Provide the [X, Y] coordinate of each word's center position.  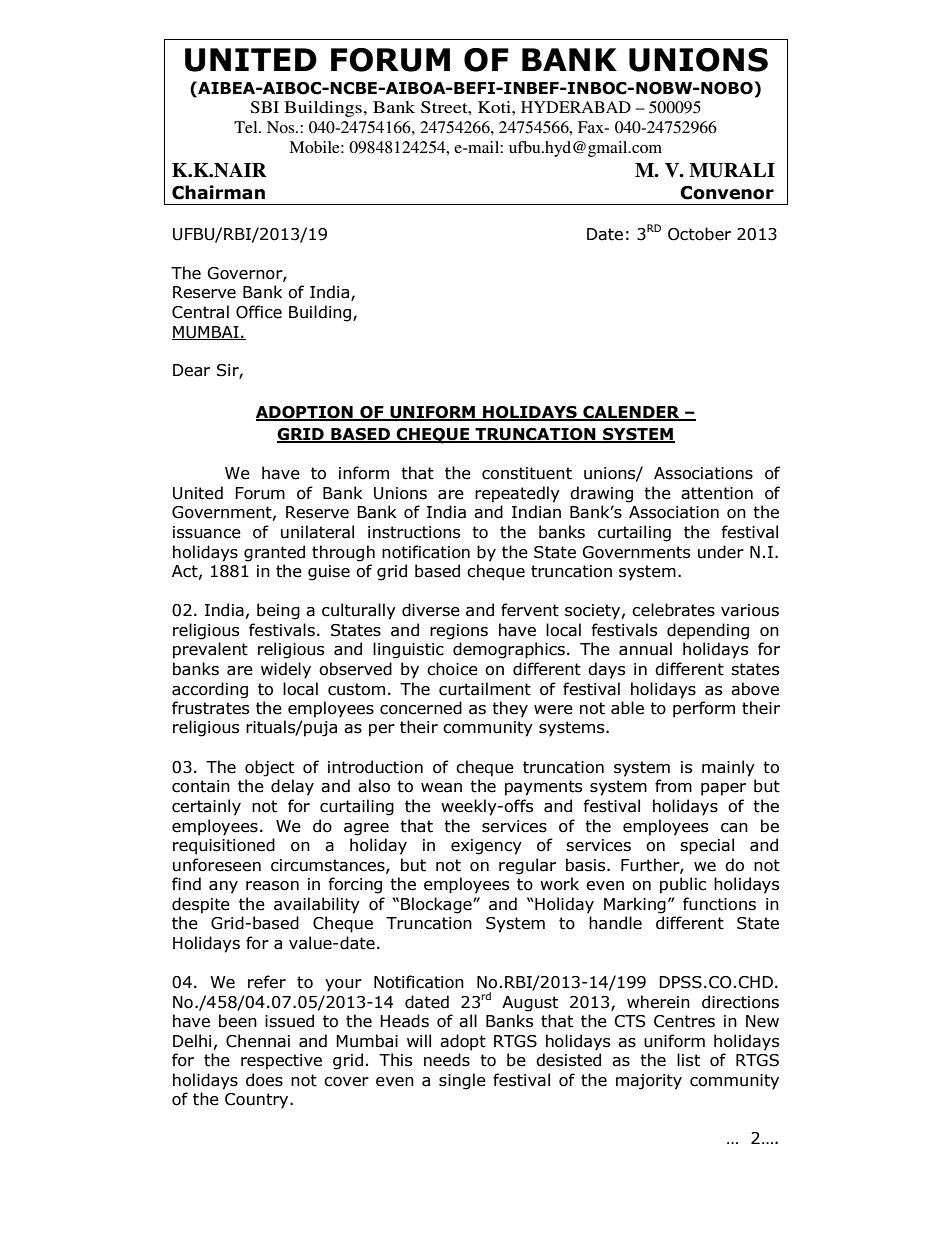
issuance [207, 532]
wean [441, 788]
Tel [247, 127]
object [269, 768]
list [688, 1060]
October [699, 234]
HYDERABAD [576, 107]
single [462, 1081]
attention [717, 493]
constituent [527, 473]
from [673, 786]
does [264, 1080]
